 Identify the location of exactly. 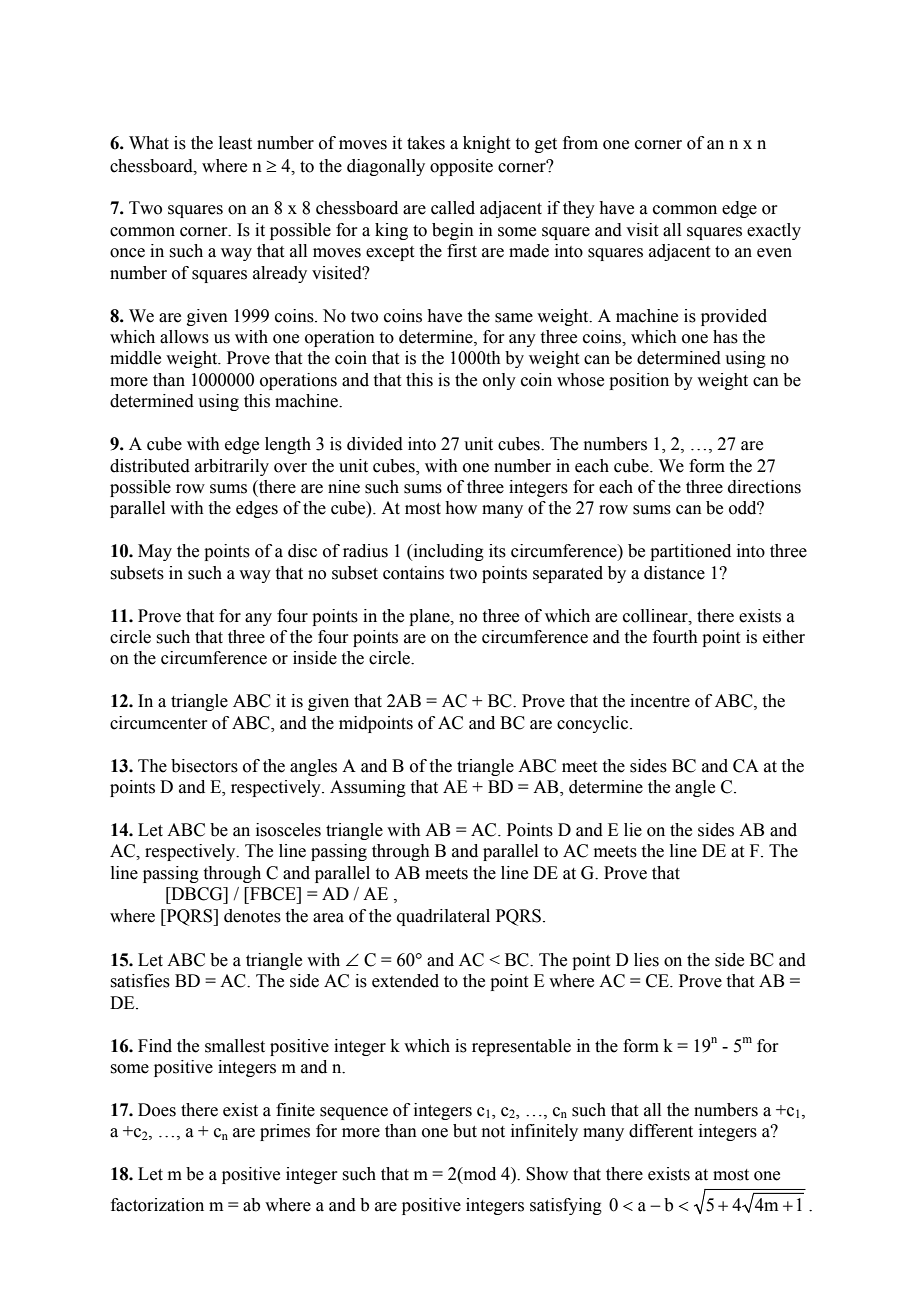
(774, 231).
